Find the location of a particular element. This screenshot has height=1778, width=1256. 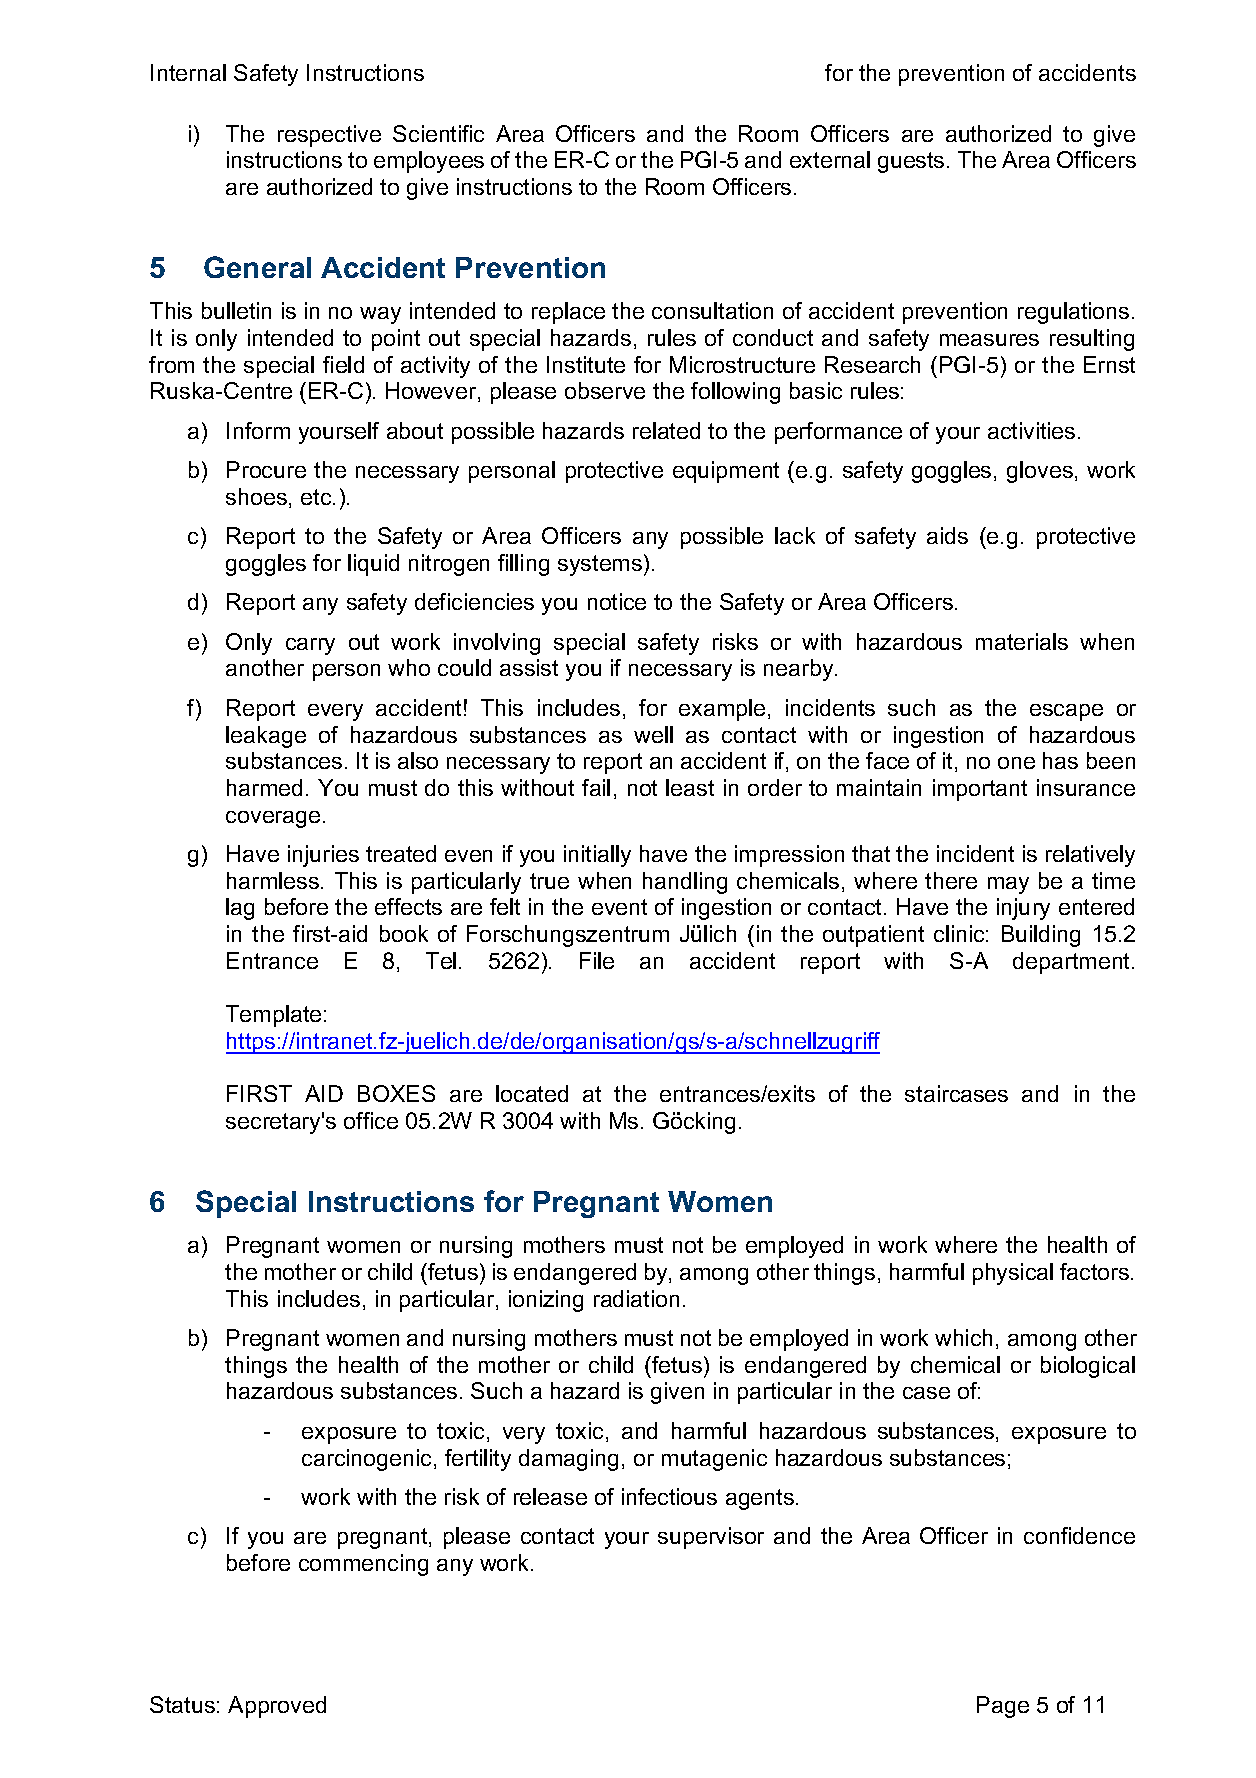

respective is located at coordinates (329, 136).
